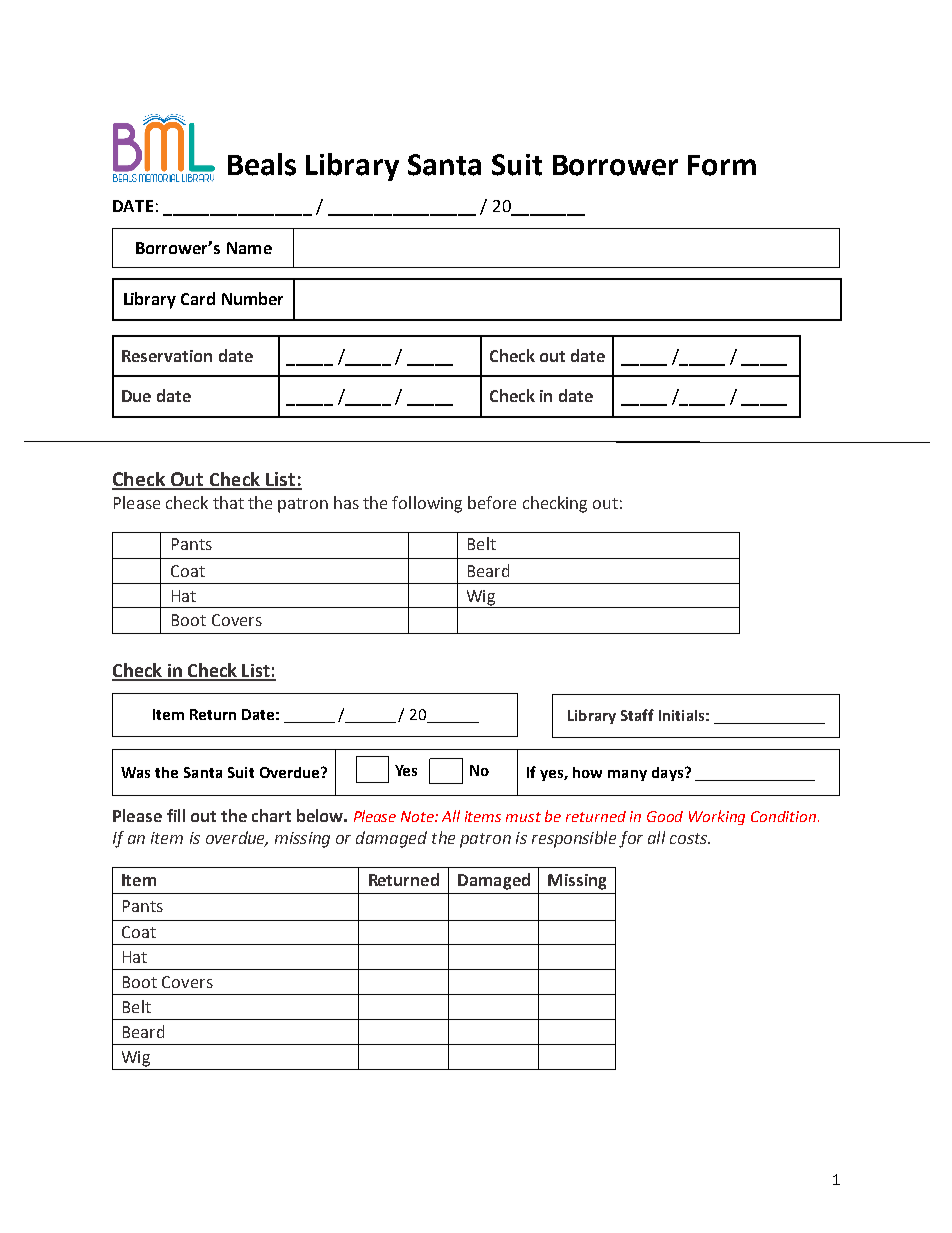 The width and height of the screenshot is (952, 1233). I want to click on Reservation, so click(167, 356).
